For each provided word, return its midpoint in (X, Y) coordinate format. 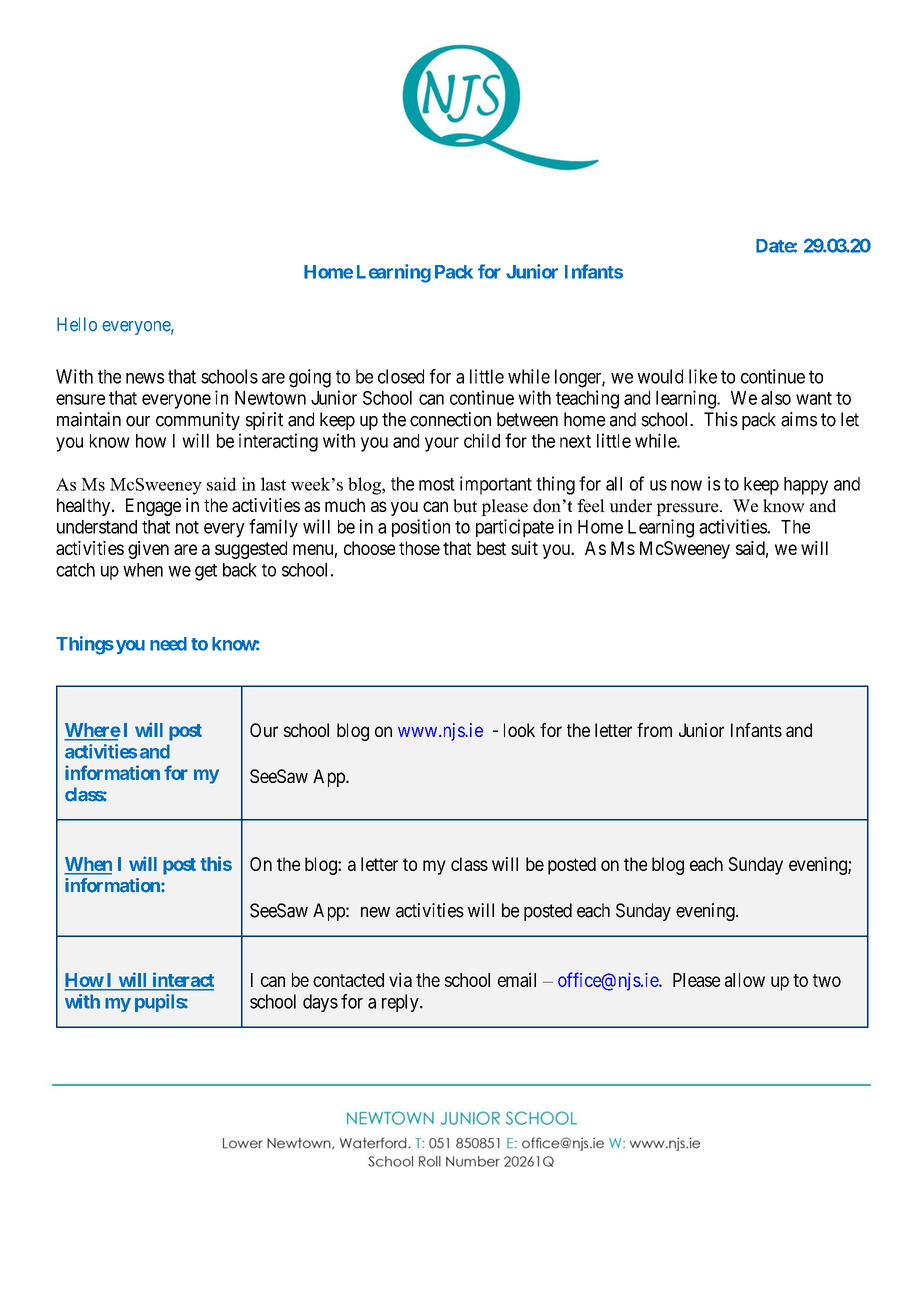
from (654, 730)
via (400, 979)
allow (745, 980)
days (320, 1003)
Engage (153, 507)
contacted (348, 980)
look (519, 730)
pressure (688, 509)
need (168, 644)
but (465, 506)
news (145, 378)
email (517, 979)
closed (401, 376)
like (703, 376)
